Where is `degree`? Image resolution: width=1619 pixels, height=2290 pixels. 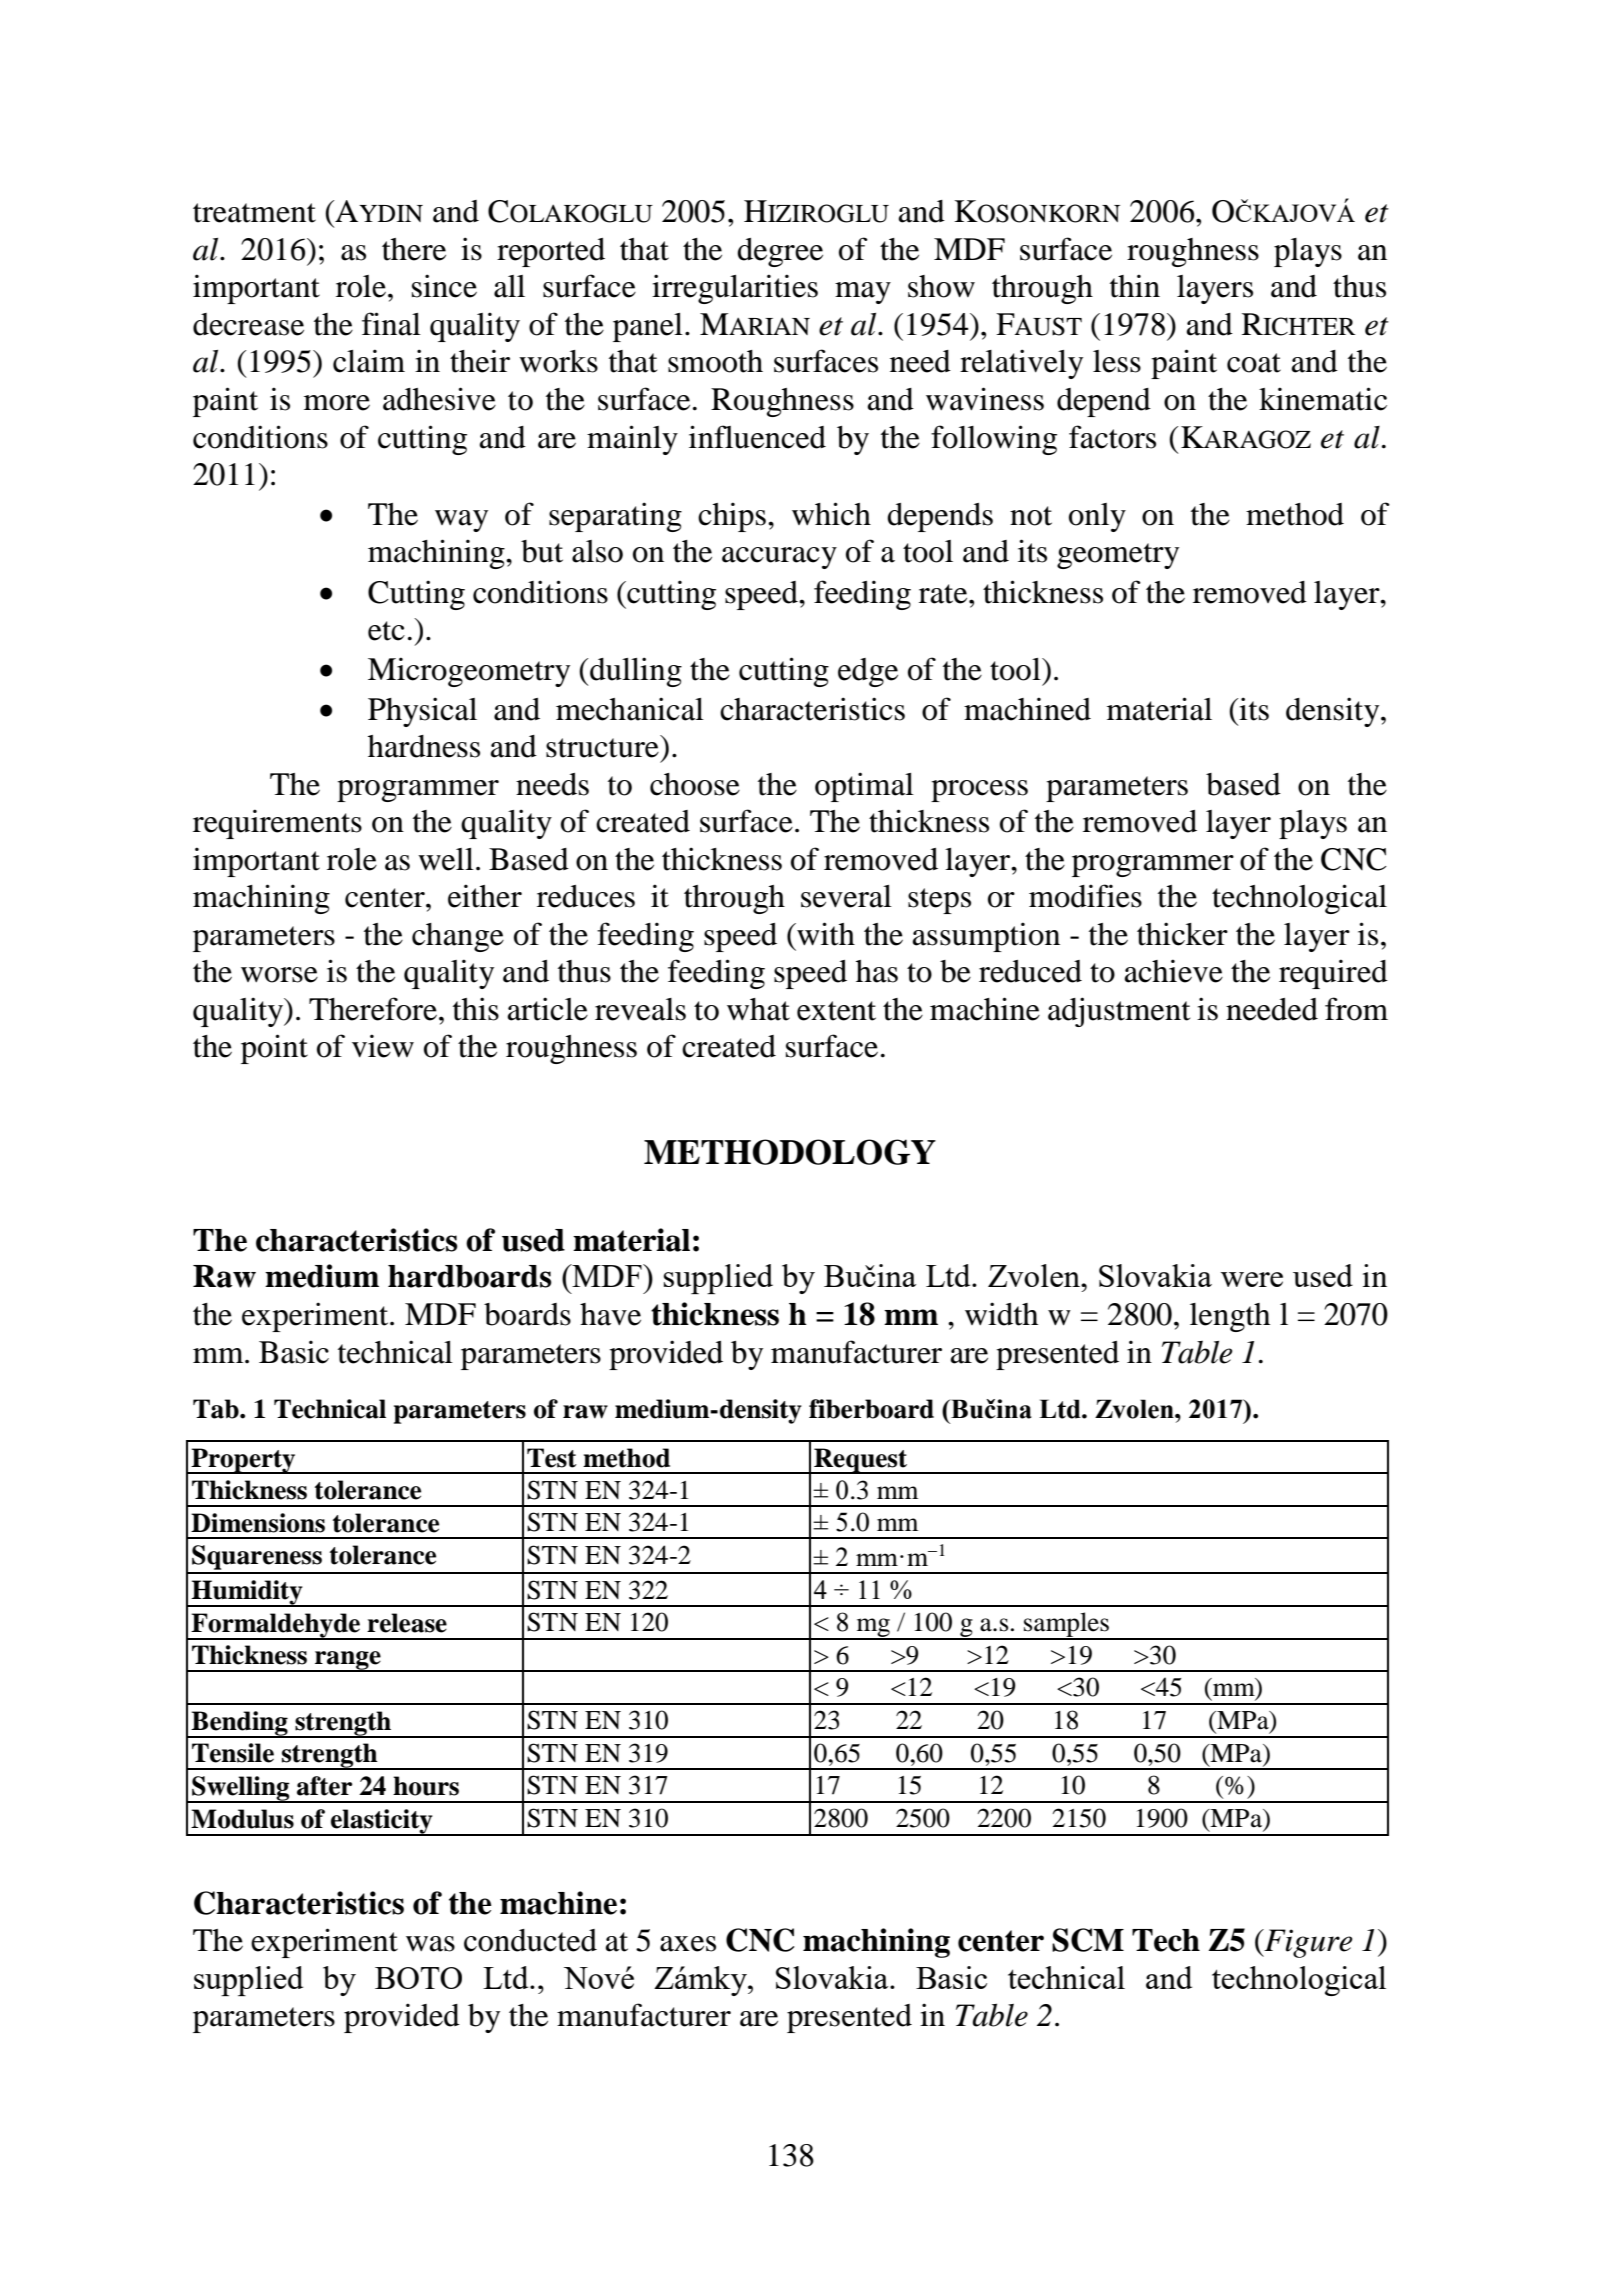
degree is located at coordinates (780, 252).
